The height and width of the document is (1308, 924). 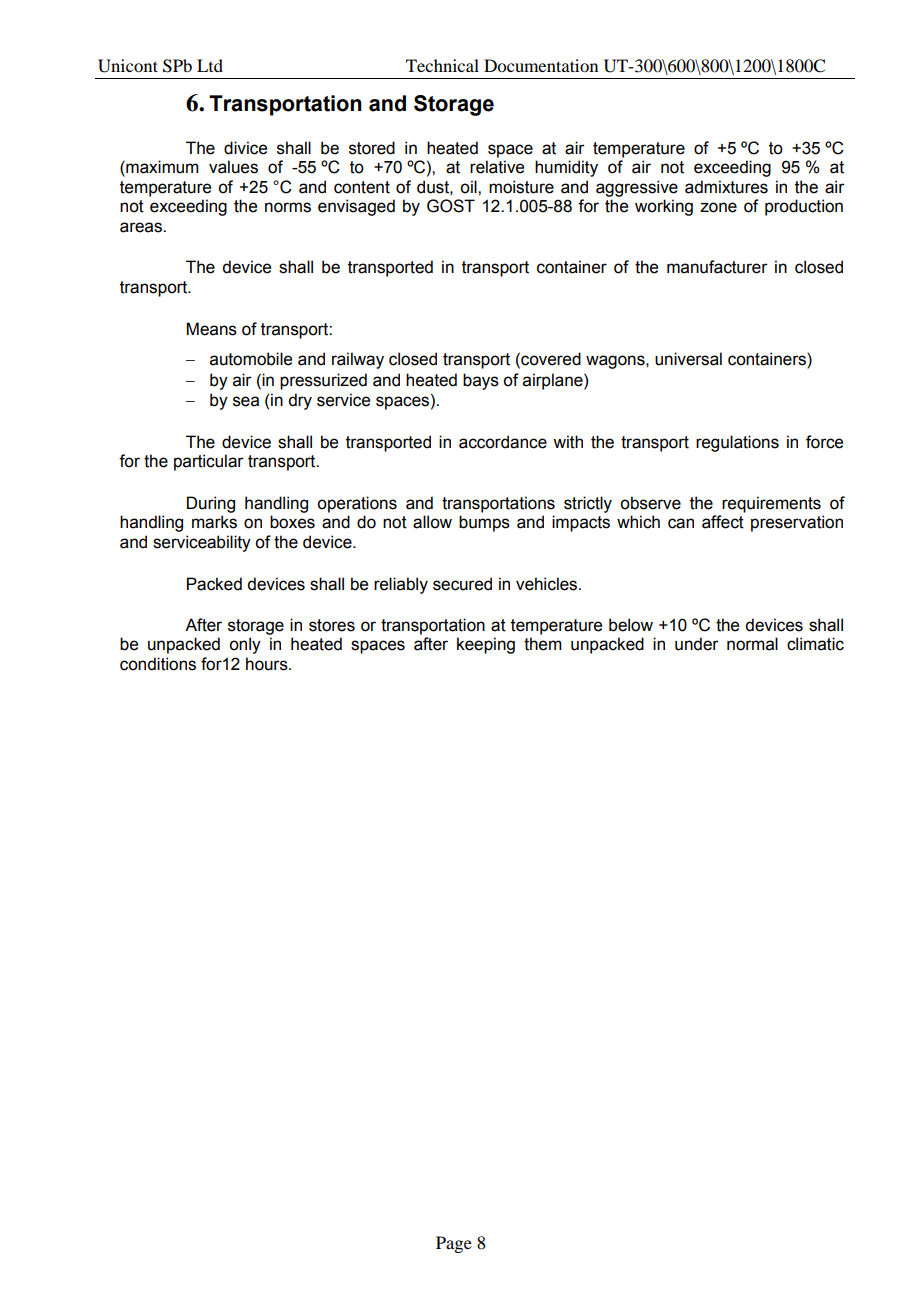 I want to click on Technical, so click(x=442, y=65).
